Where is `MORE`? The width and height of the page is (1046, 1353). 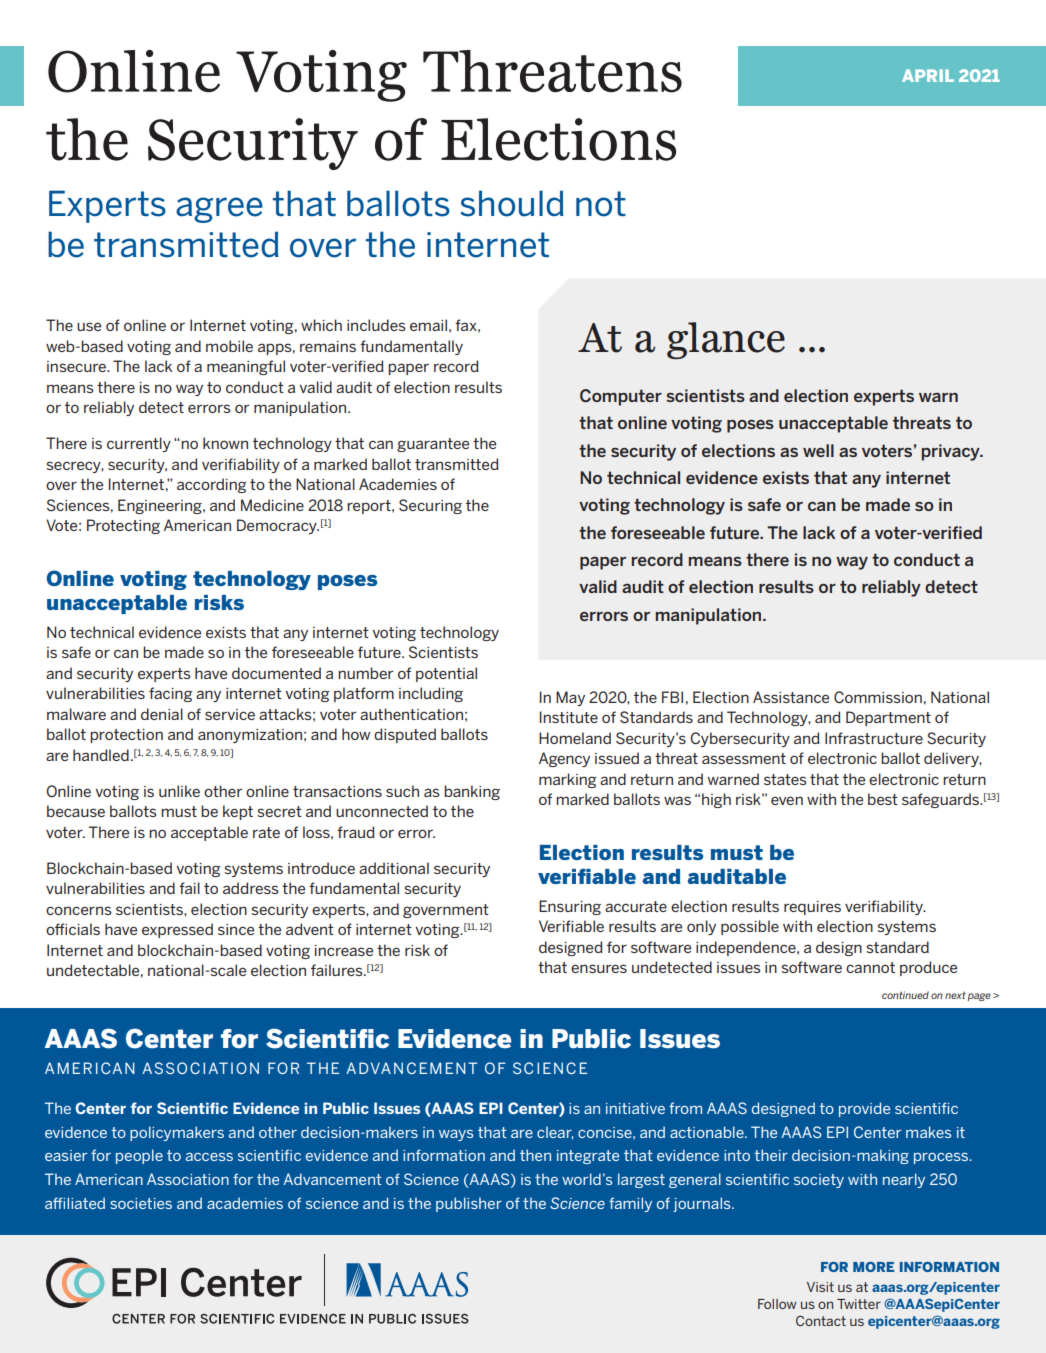 MORE is located at coordinates (873, 1267).
